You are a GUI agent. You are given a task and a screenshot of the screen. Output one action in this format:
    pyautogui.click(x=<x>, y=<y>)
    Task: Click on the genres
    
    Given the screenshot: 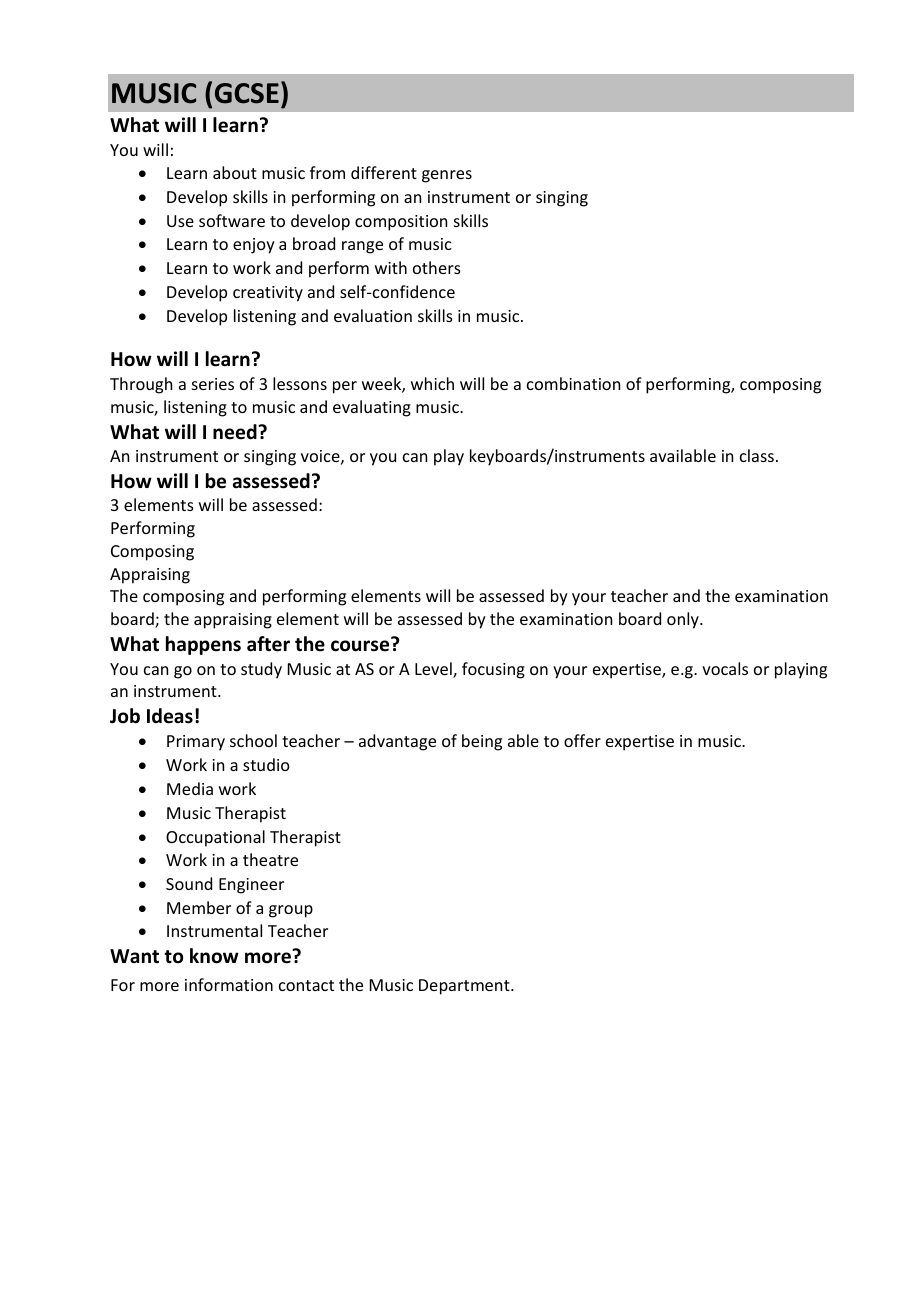 What is the action you would take?
    pyautogui.click(x=447, y=176)
